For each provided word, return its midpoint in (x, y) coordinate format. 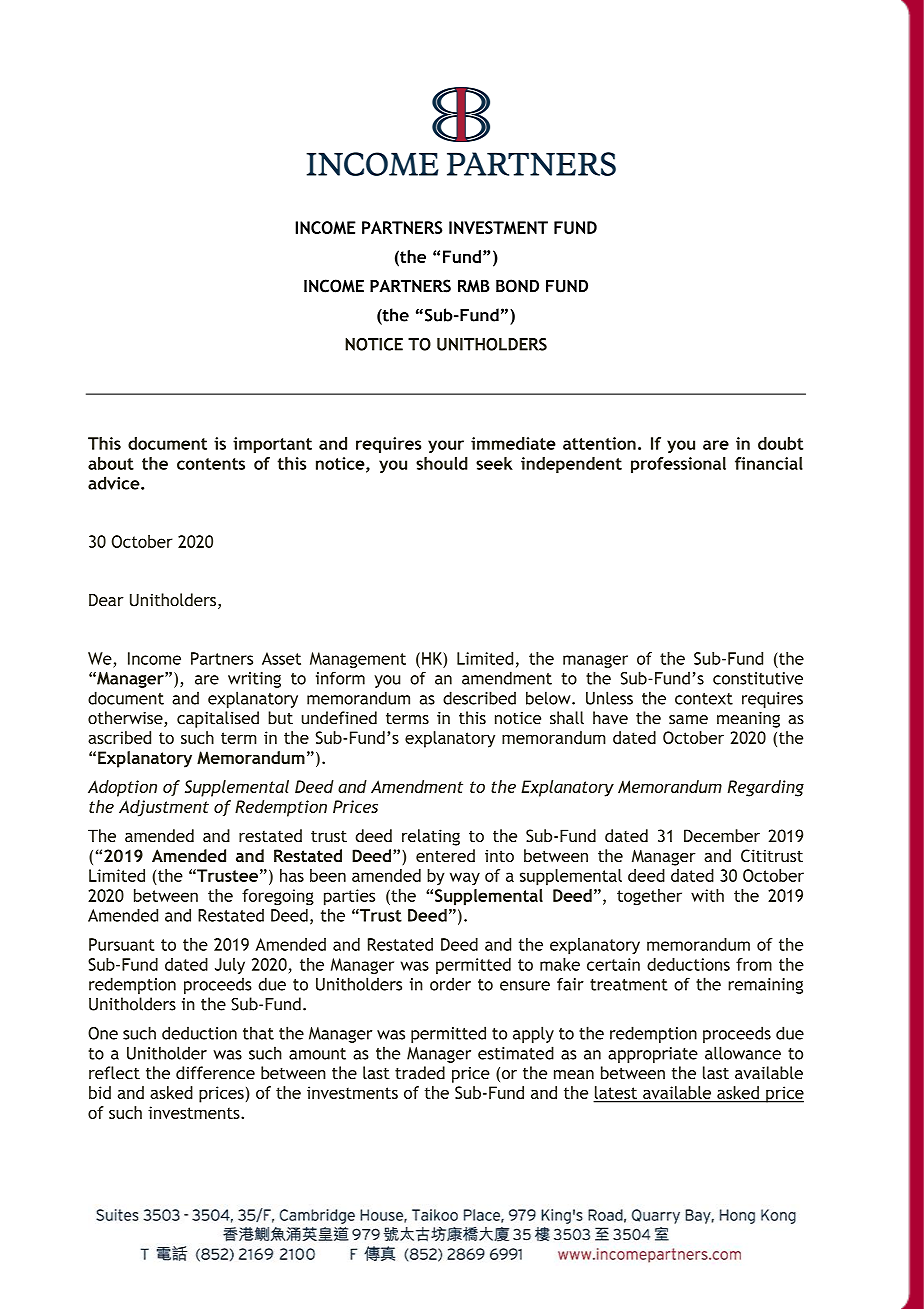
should (442, 463)
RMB (474, 286)
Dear (106, 600)
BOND (517, 286)
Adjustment (164, 808)
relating (431, 837)
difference (215, 1073)
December (722, 835)
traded (420, 1073)
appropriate (653, 1055)
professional (678, 465)
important (272, 445)
